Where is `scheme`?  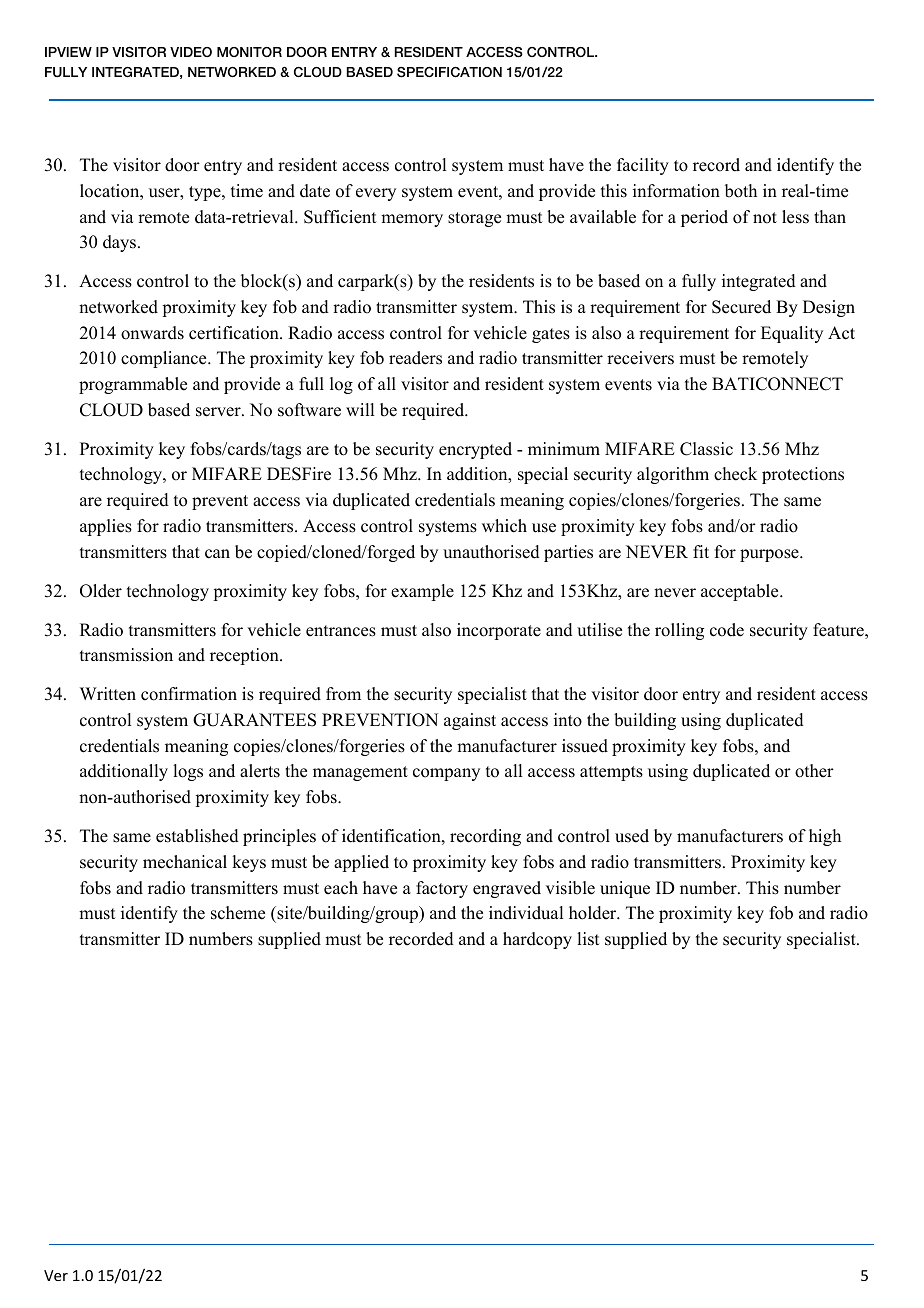 scheme is located at coordinates (238, 913).
